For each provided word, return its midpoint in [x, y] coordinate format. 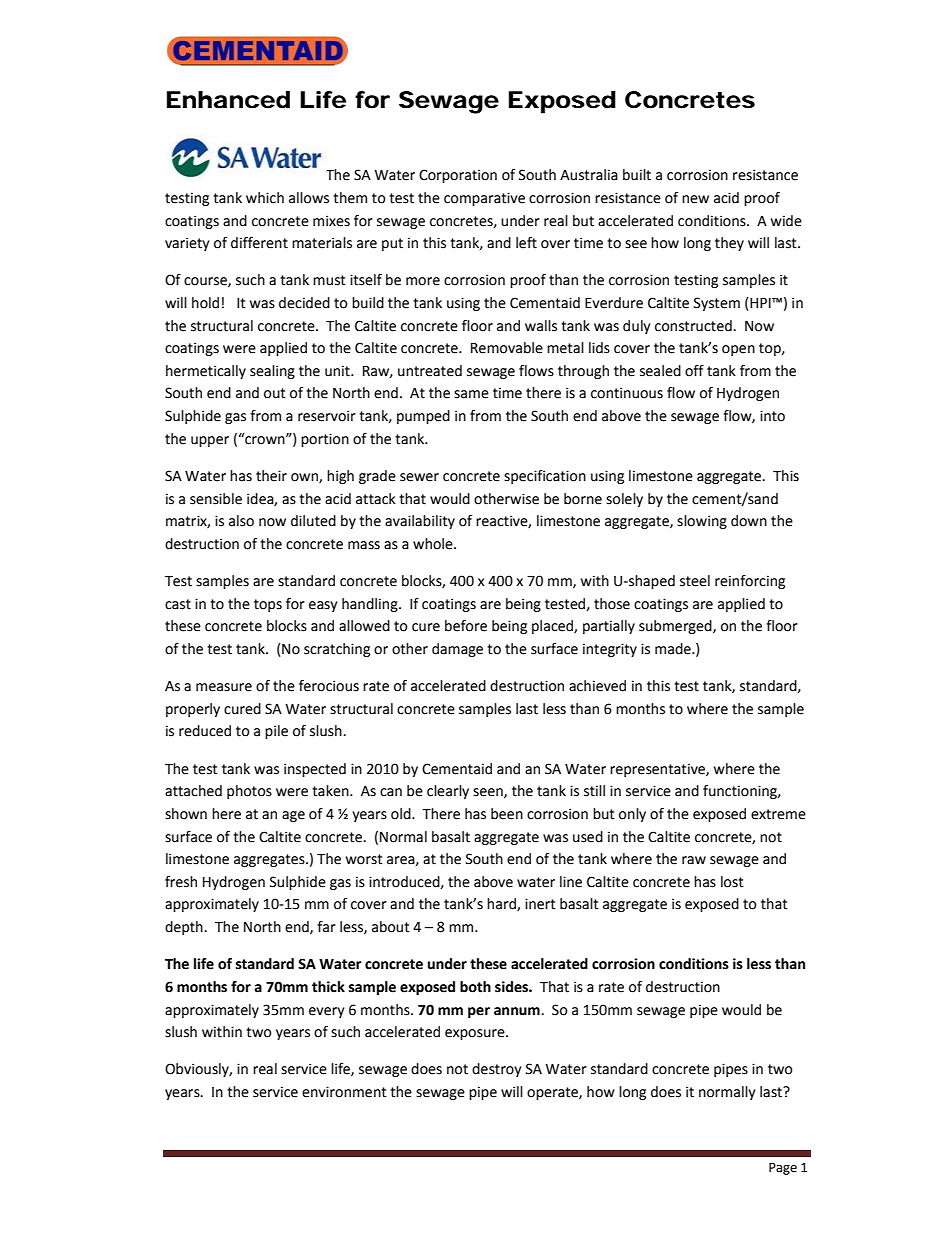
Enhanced [228, 100]
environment [344, 1092]
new [695, 199]
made [674, 649]
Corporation [458, 176]
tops [268, 605]
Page [783, 1168]
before [466, 626]
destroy [497, 1070]
